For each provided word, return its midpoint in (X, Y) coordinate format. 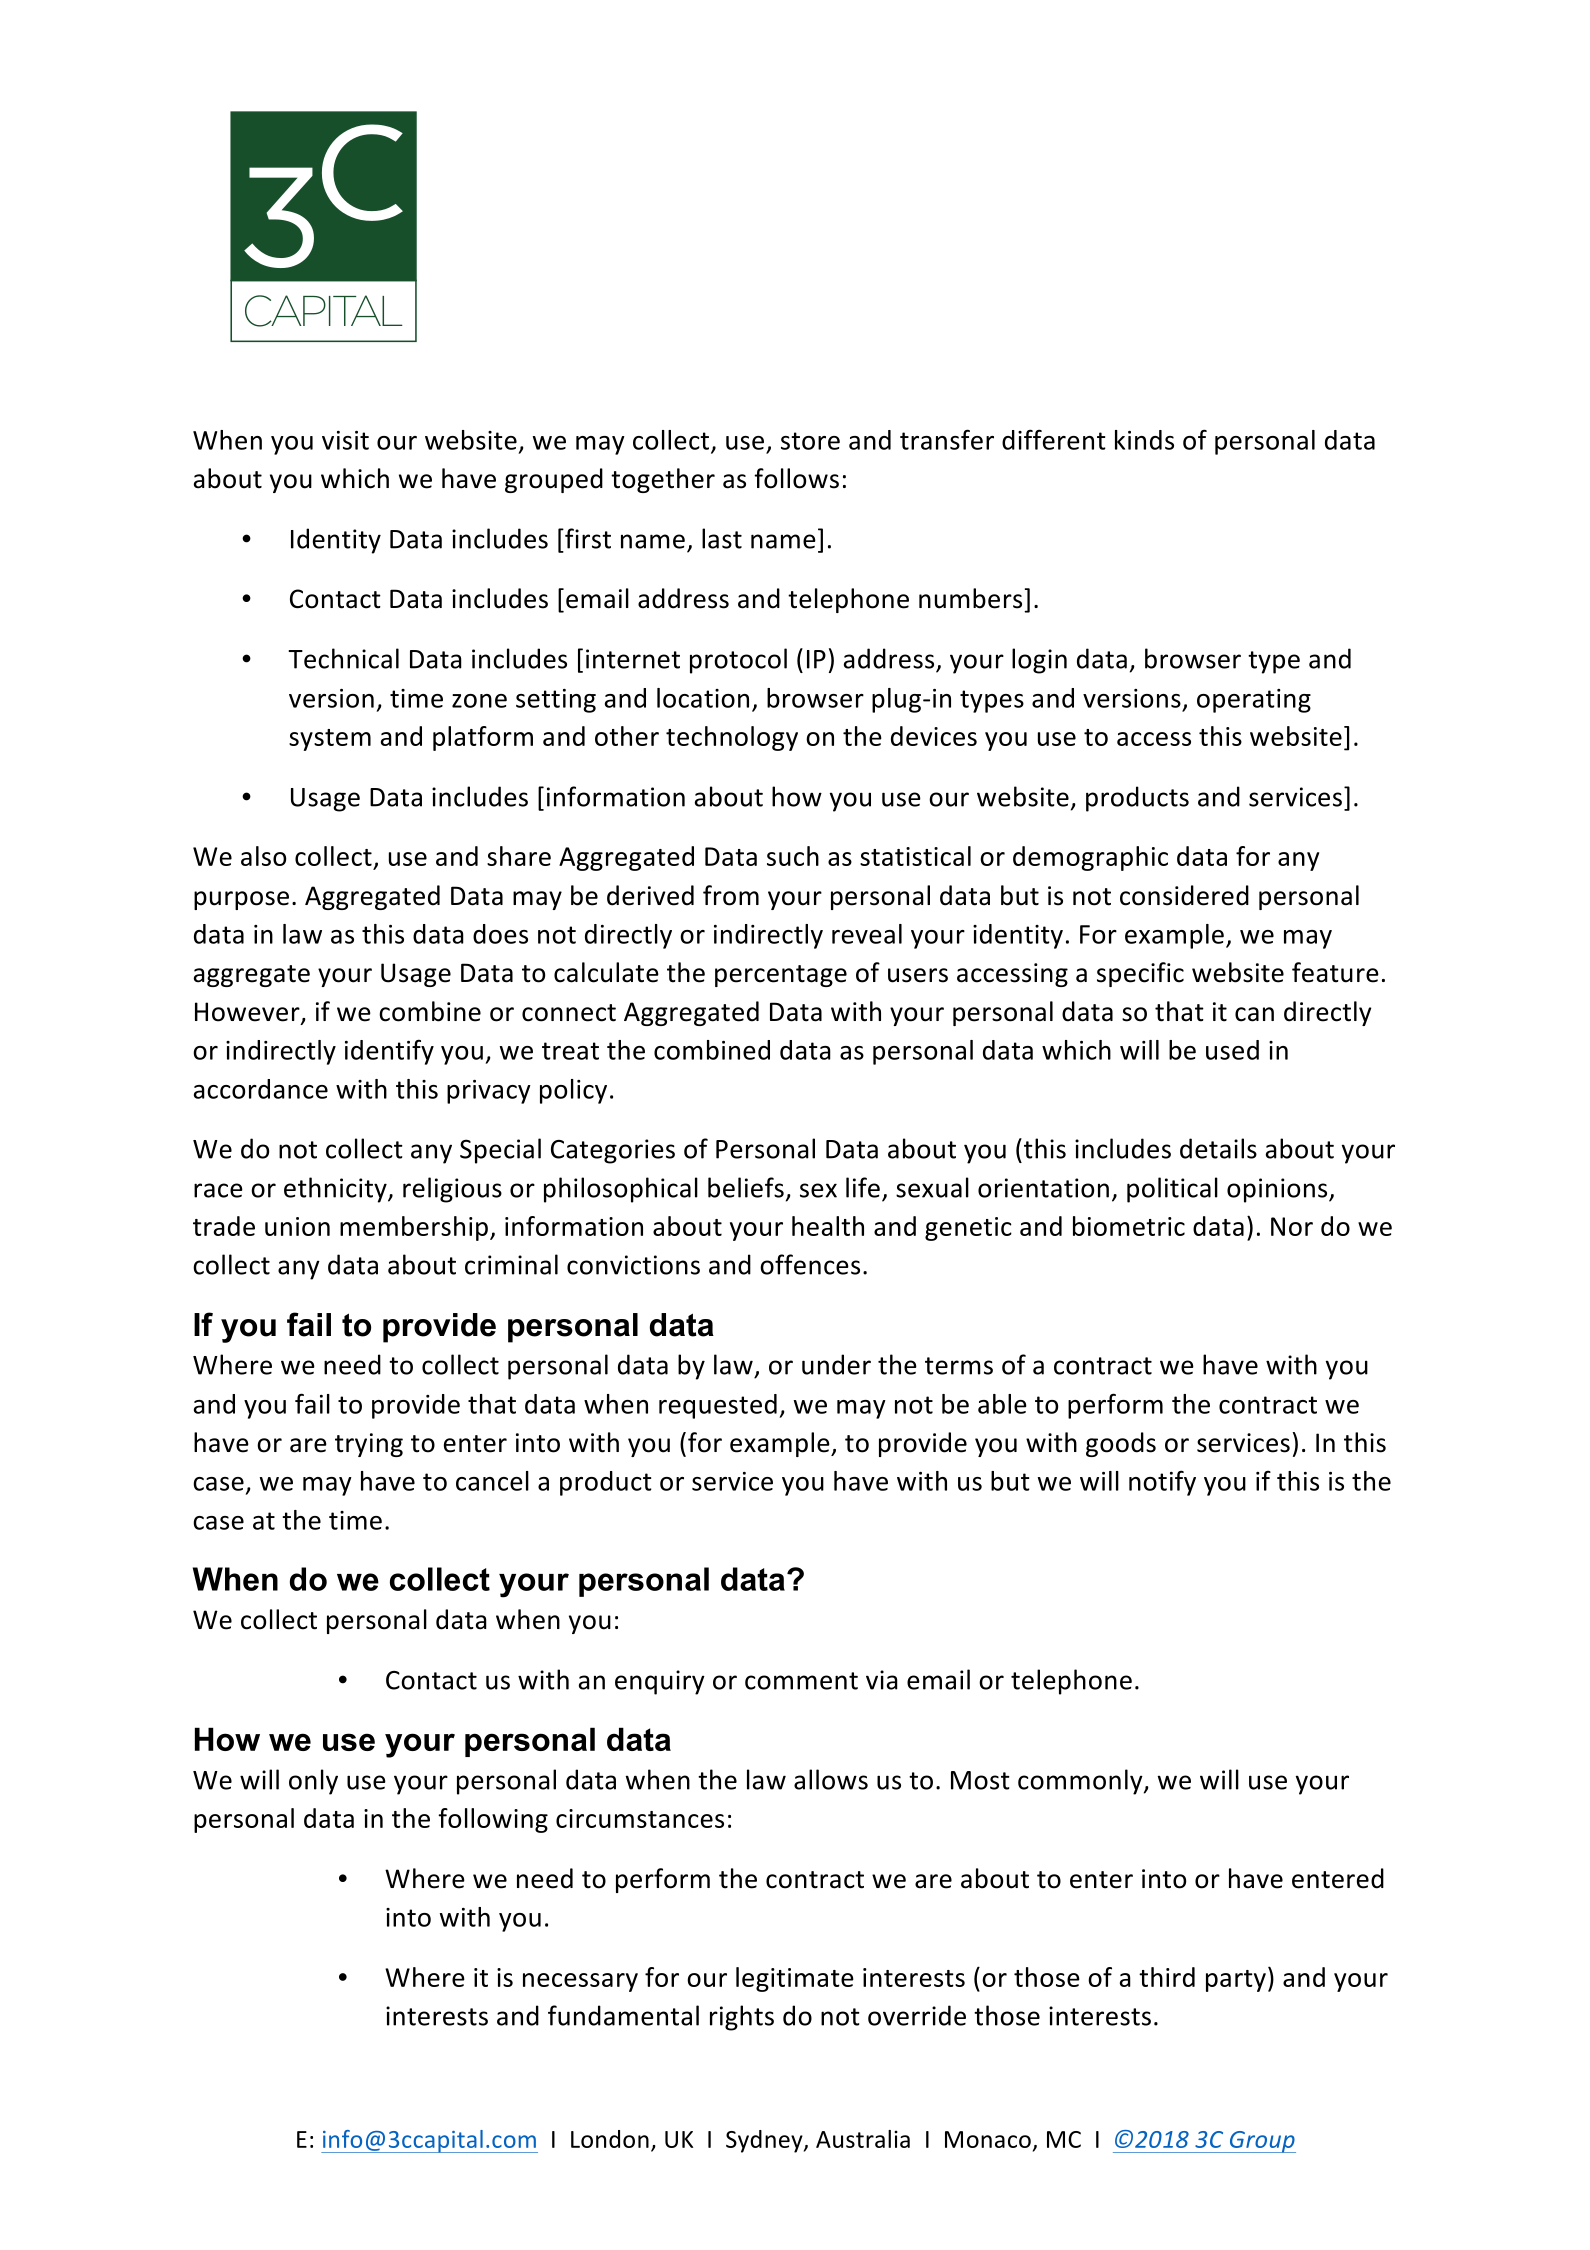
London (610, 2139)
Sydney (765, 2141)
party (1236, 1981)
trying (369, 1445)
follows (796, 478)
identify (389, 1052)
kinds (1144, 440)
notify (1162, 1483)
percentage (781, 976)
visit (345, 440)
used (1232, 1050)
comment (801, 1681)
